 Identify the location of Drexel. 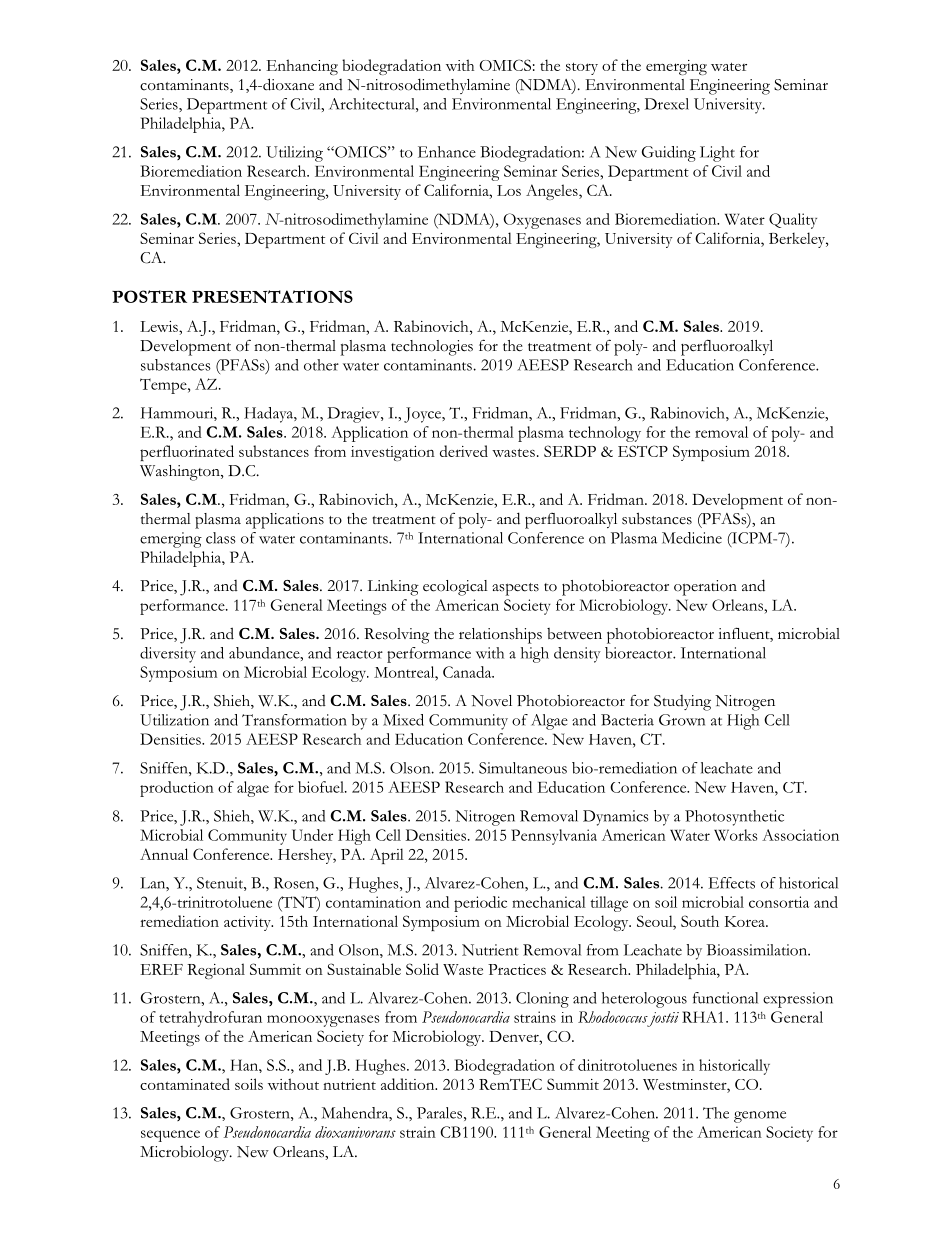
(666, 104).
